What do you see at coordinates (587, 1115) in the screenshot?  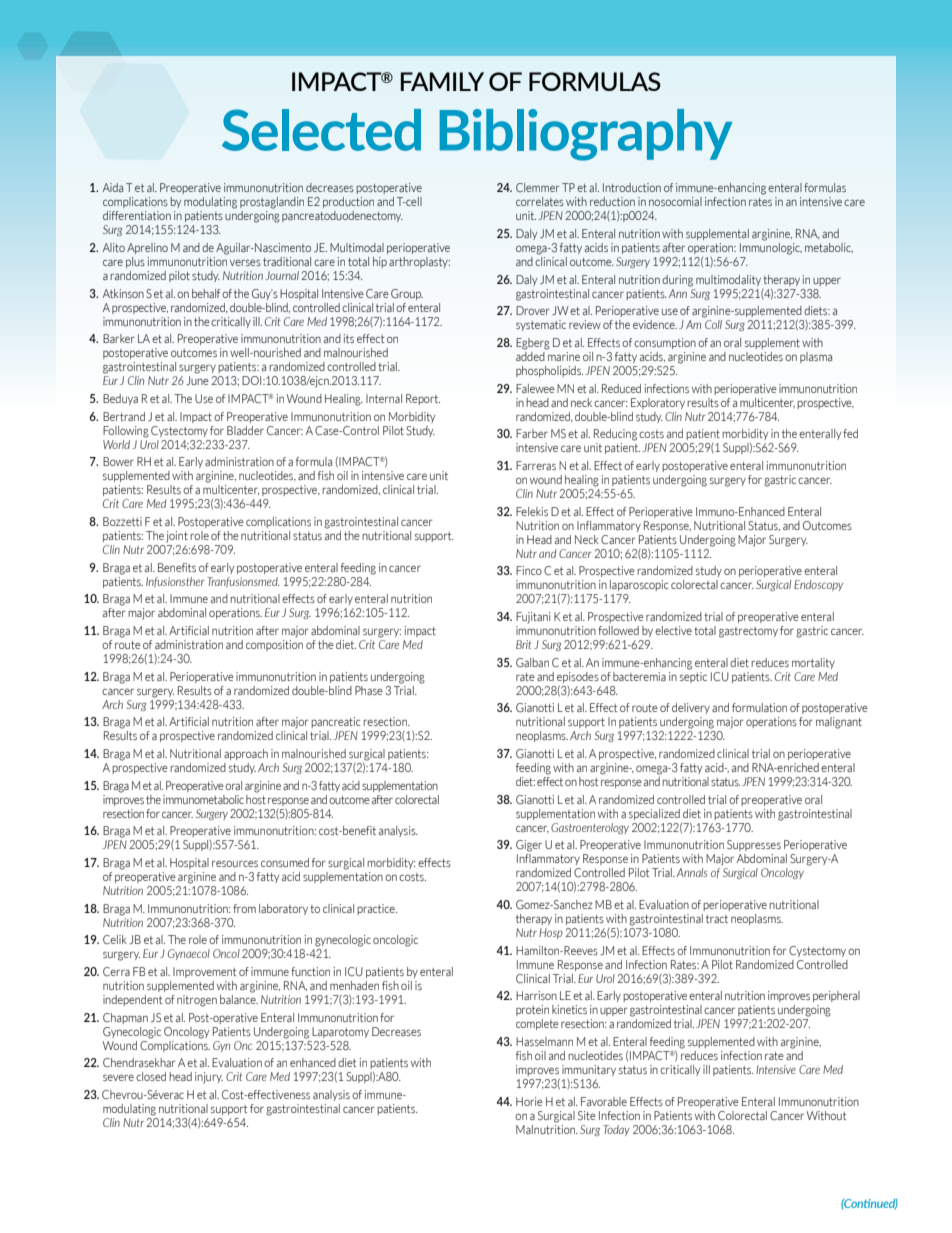 I see `Site` at bounding box center [587, 1115].
